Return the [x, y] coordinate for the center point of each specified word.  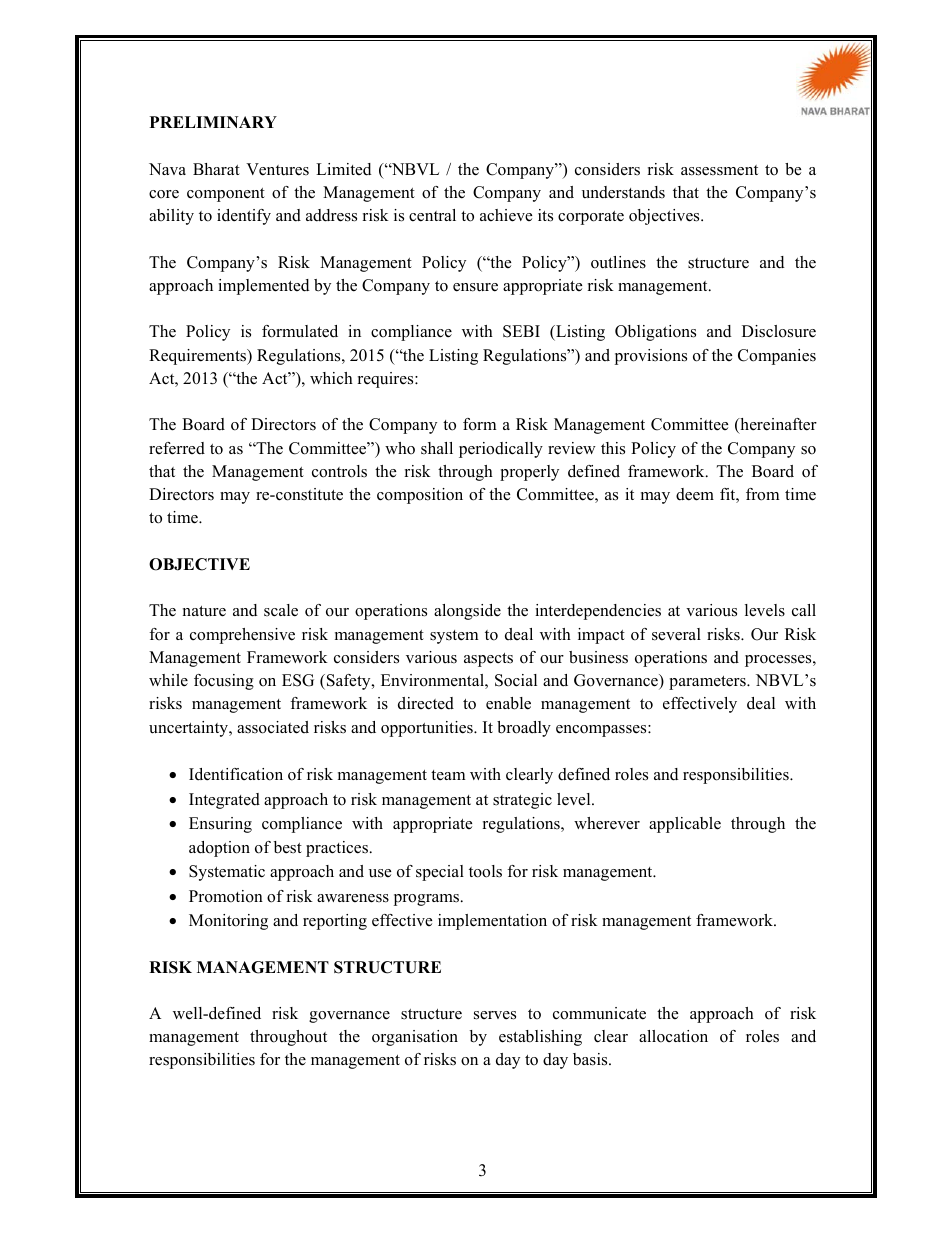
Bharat [216, 169]
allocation [673, 1036]
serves [495, 1015]
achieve [506, 215]
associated [273, 727]
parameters [708, 683]
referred [177, 448]
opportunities [428, 729]
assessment [719, 170]
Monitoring [228, 922]
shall [437, 448]
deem [695, 494]
